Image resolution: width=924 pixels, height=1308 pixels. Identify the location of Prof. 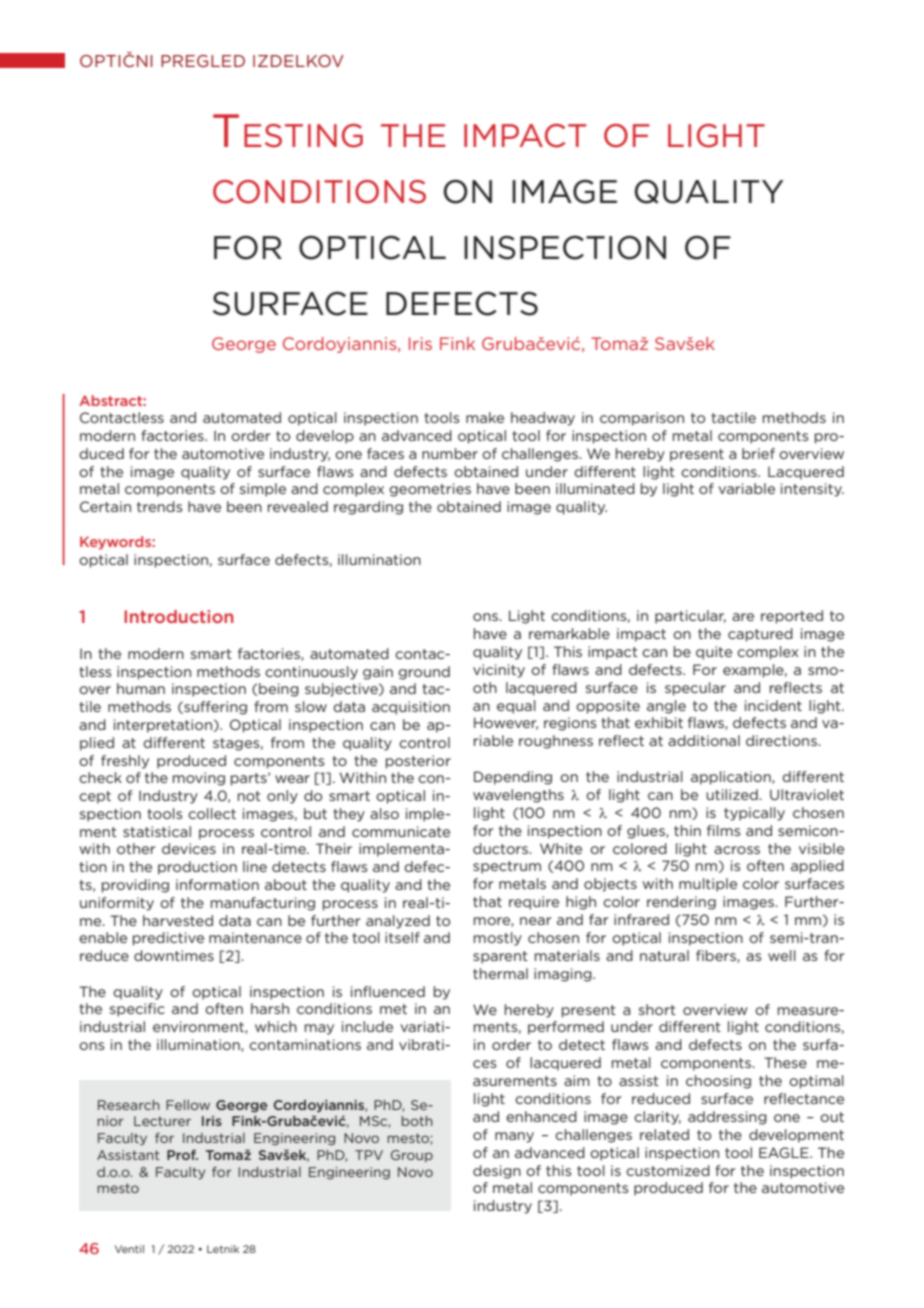
(182, 1154).
